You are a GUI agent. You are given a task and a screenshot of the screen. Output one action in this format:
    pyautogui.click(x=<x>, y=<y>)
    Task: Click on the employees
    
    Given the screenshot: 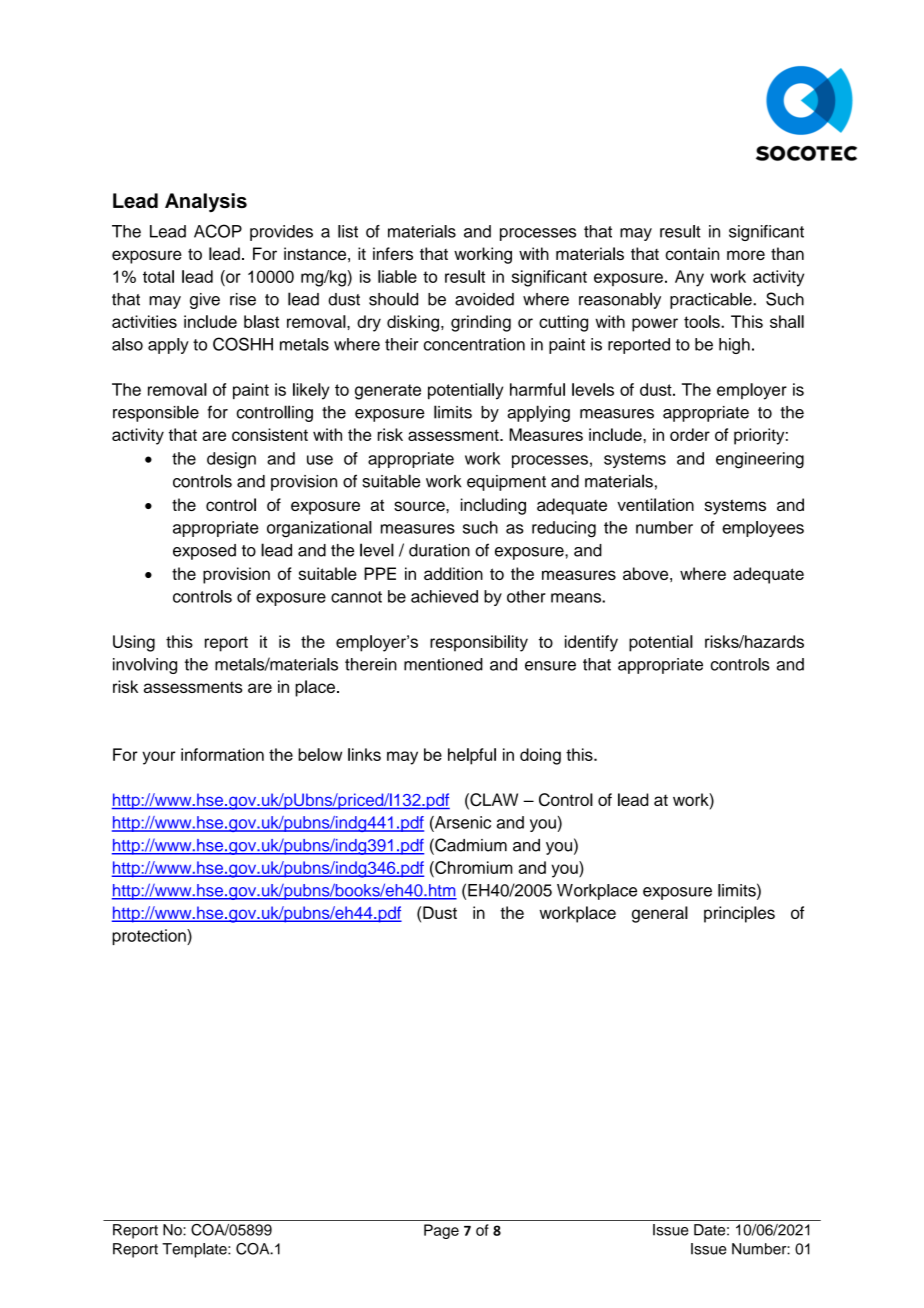 What is the action you would take?
    pyautogui.click(x=763, y=529)
